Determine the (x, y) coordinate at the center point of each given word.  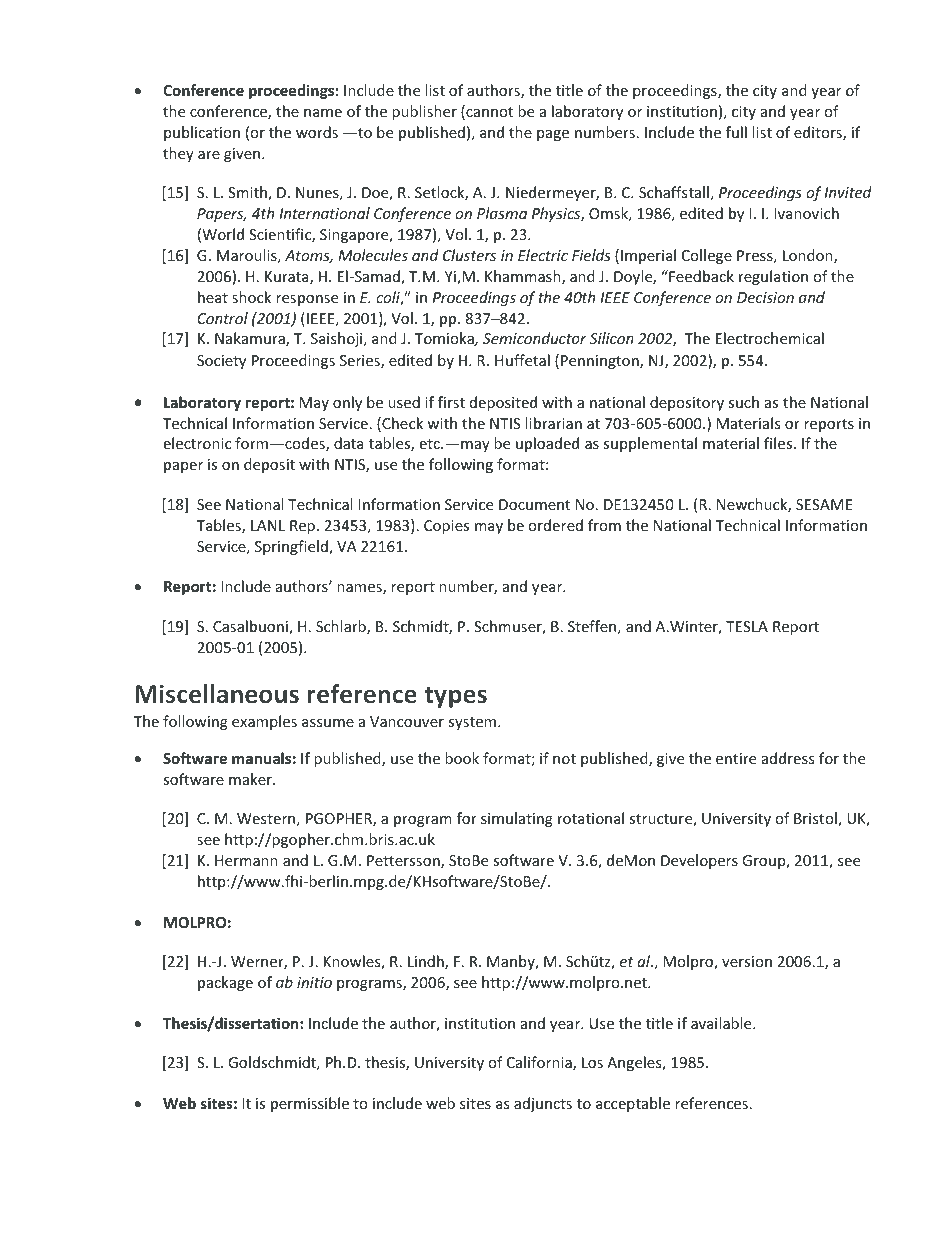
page (553, 135)
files (779, 443)
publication (202, 133)
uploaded (547, 444)
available (722, 1023)
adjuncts (543, 1104)
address (788, 758)
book (462, 758)
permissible (310, 1104)
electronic (197, 443)
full (736, 132)
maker (251, 779)
